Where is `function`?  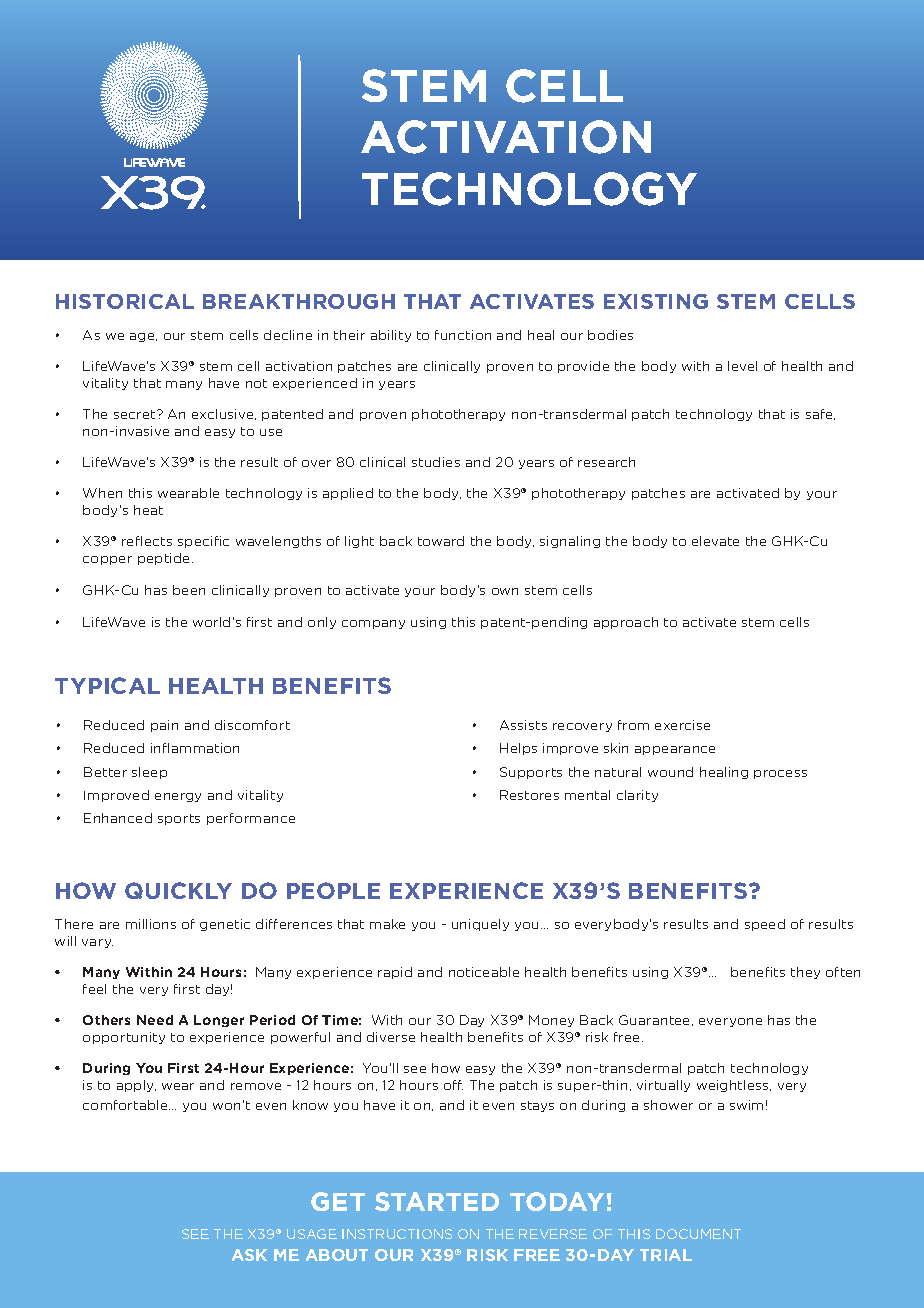 function is located at coordinates (463, 335).
